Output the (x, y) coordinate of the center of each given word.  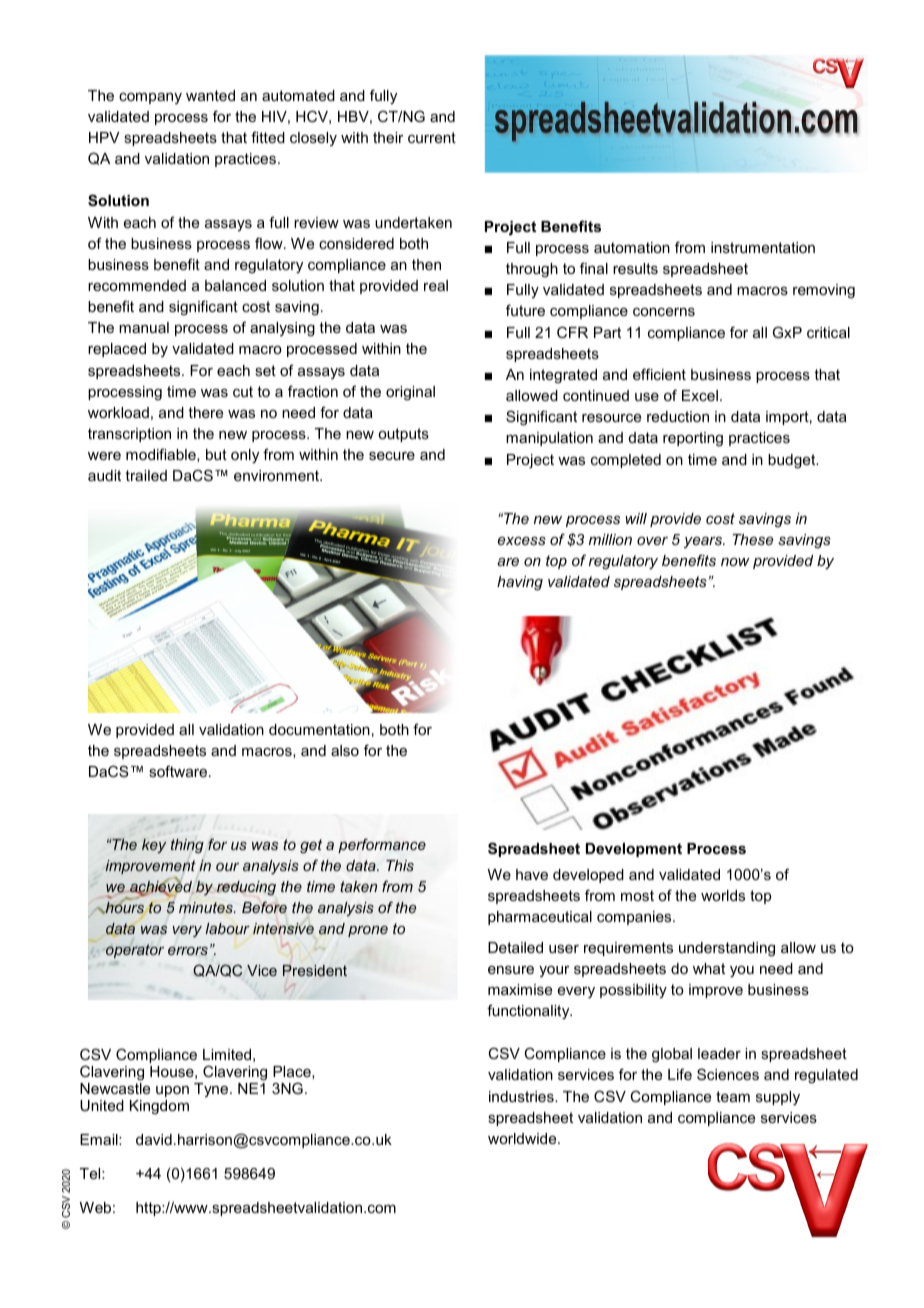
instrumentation (763, 247)
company (150, 98)
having (520, 583)
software (178, 771)
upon (172, 1091)
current (432, 137)
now (735, 562)
